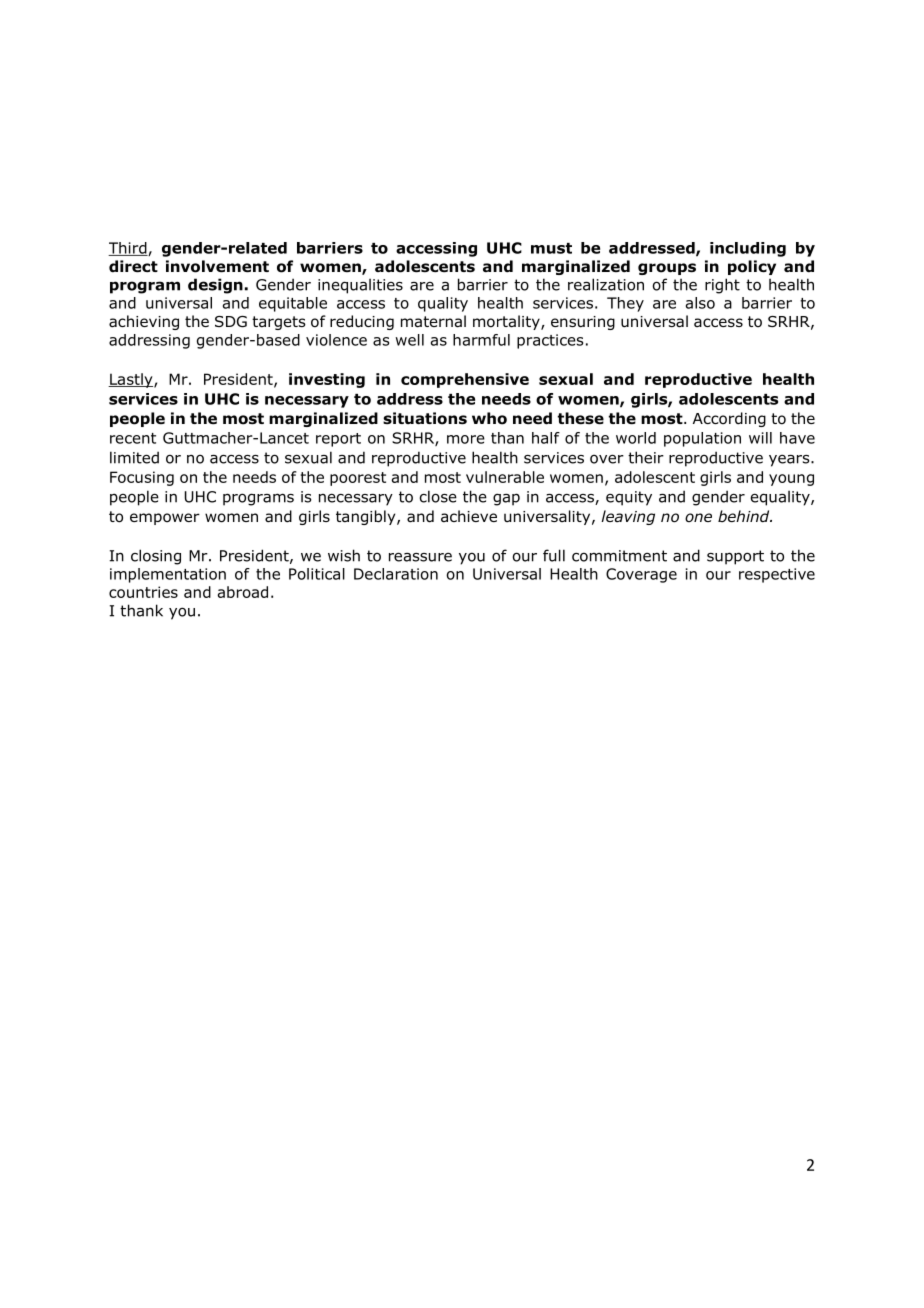 This page has width=924, height=1308. What do you see at coordinates (748, 249) in the page?
I see `including` at bounding box center [748, 249].
